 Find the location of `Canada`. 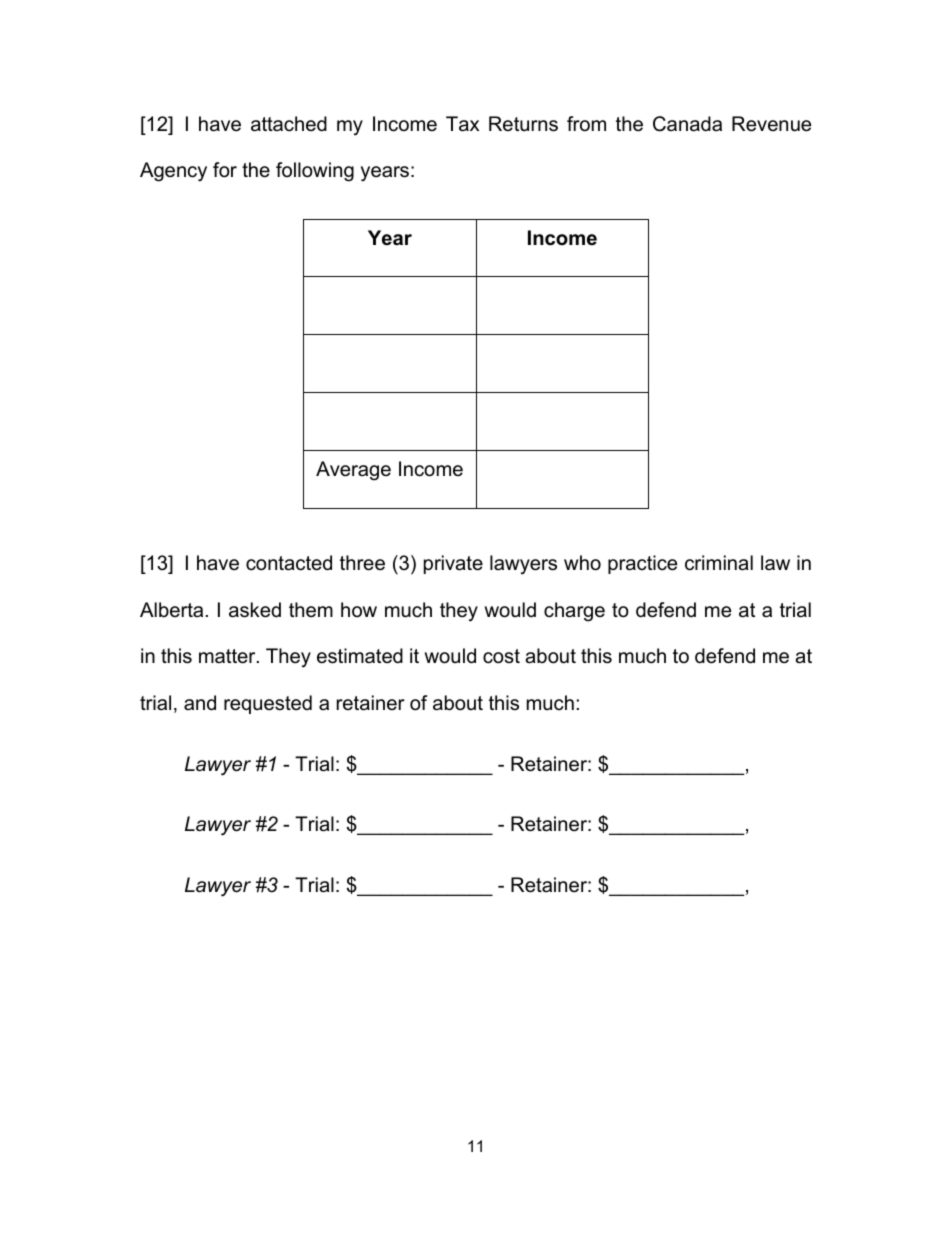

Canada is located at coordinates (687, 124).
